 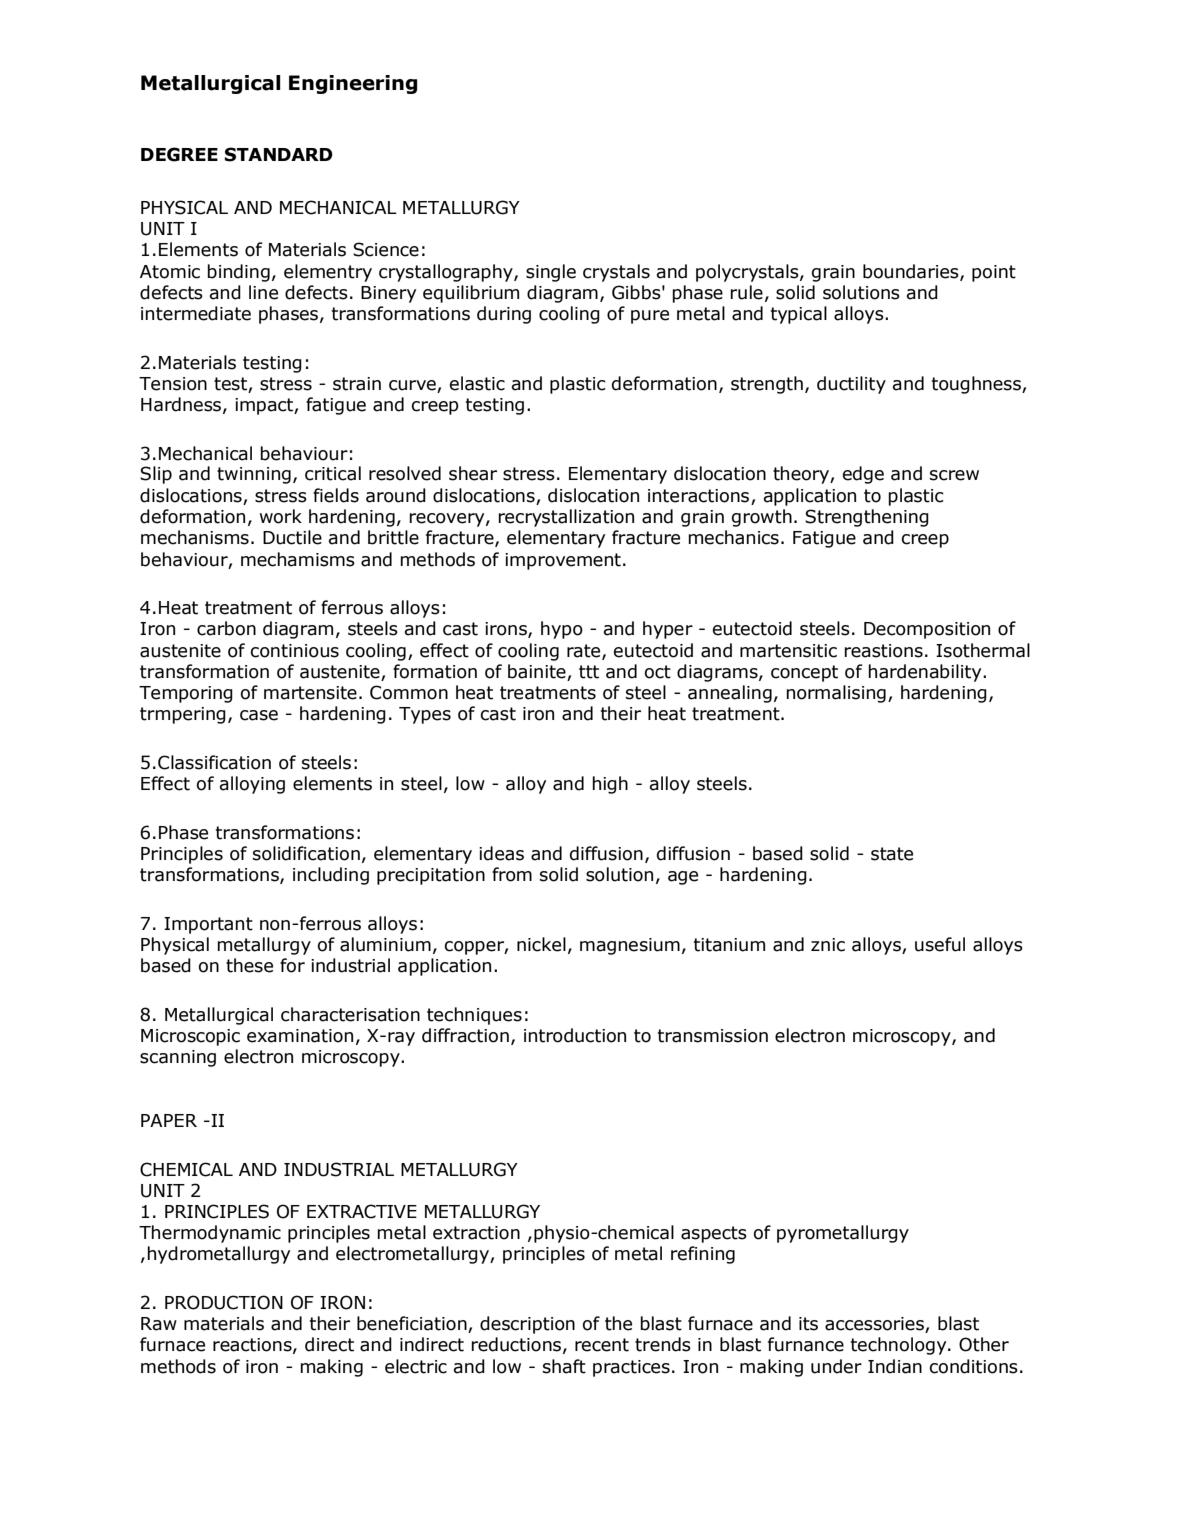 I want to click on single, so click(x=551, y=273).
